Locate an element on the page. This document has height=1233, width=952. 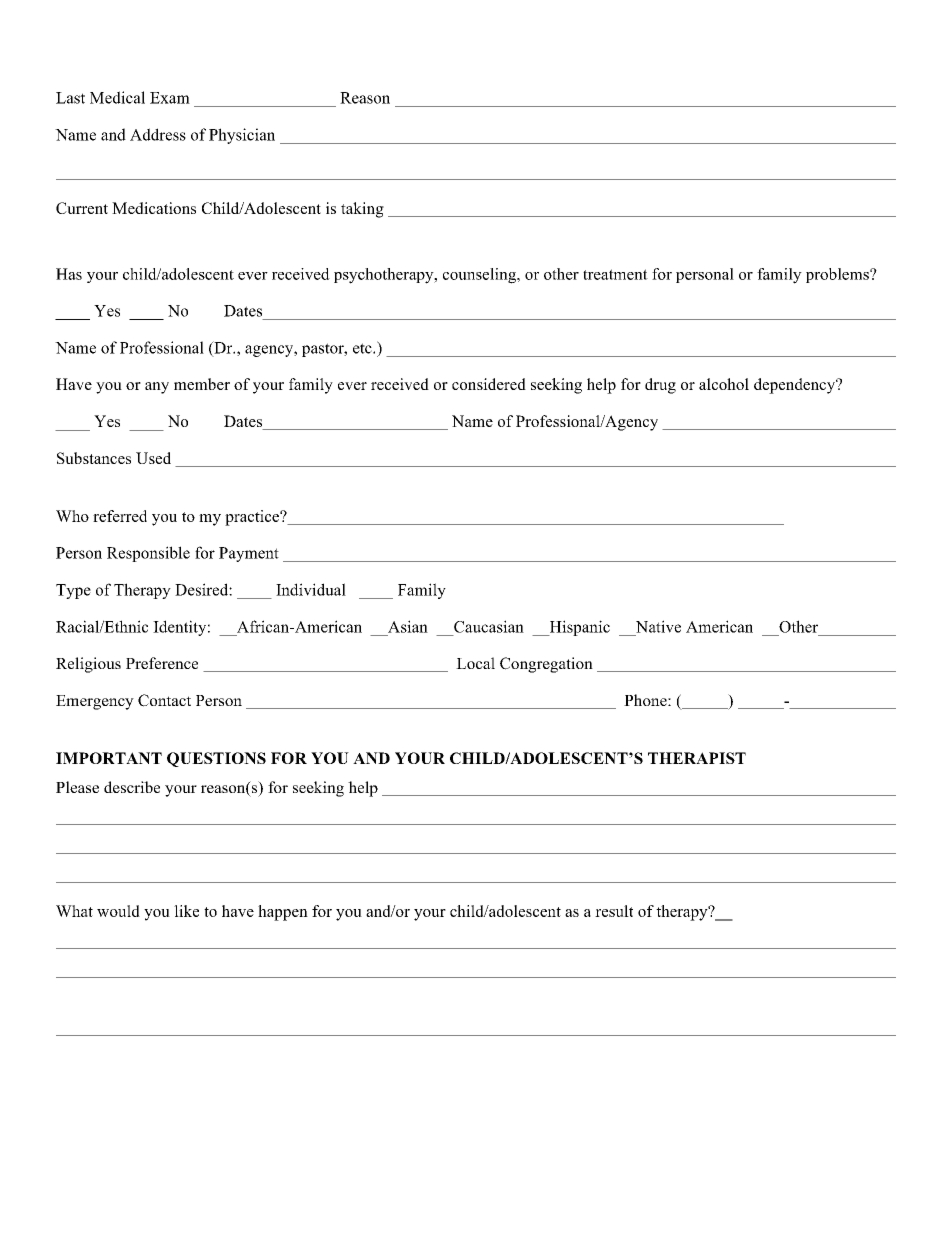
referred is located at coordinates (120, 516).
